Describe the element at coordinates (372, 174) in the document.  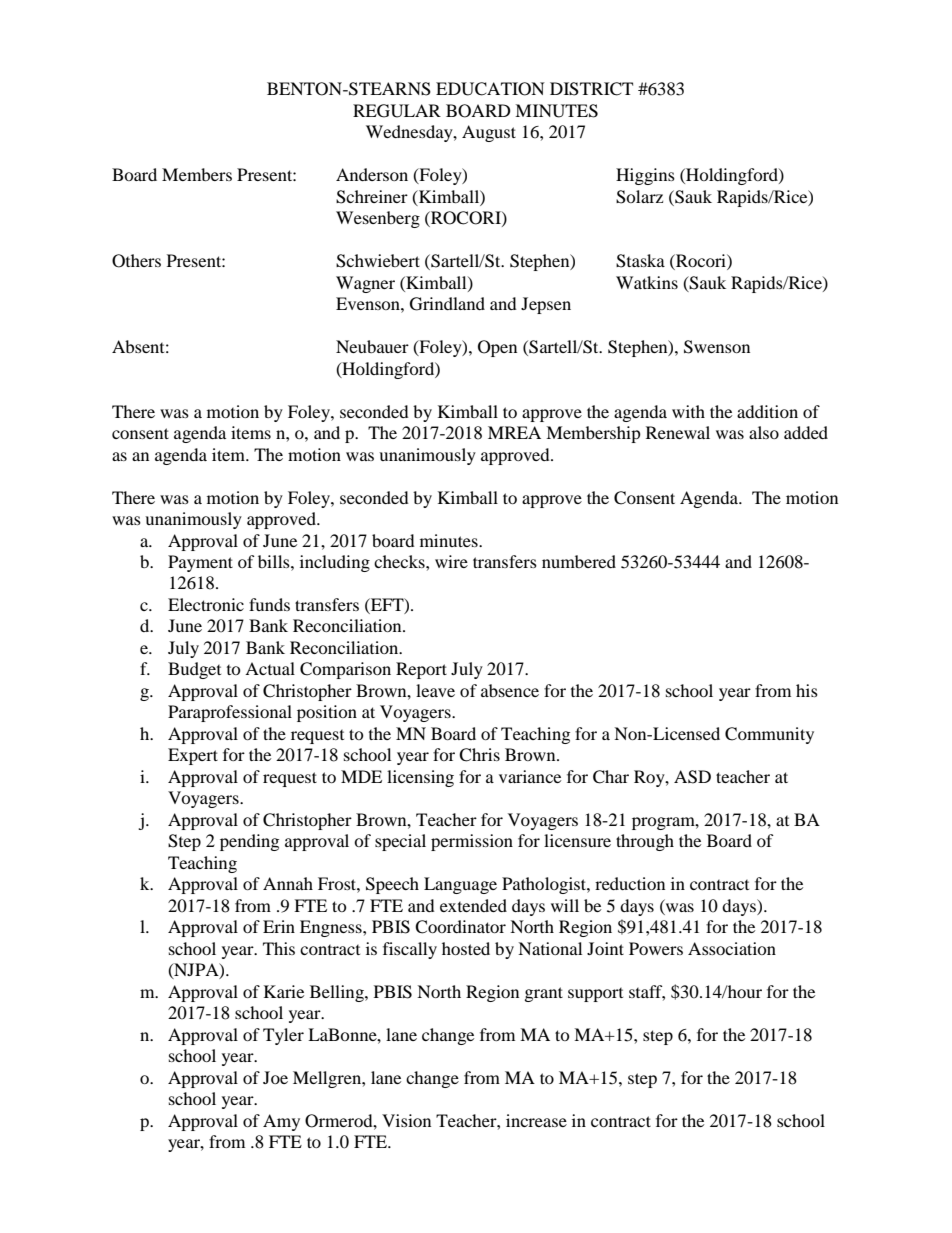
I see `Anderson` at that location.
